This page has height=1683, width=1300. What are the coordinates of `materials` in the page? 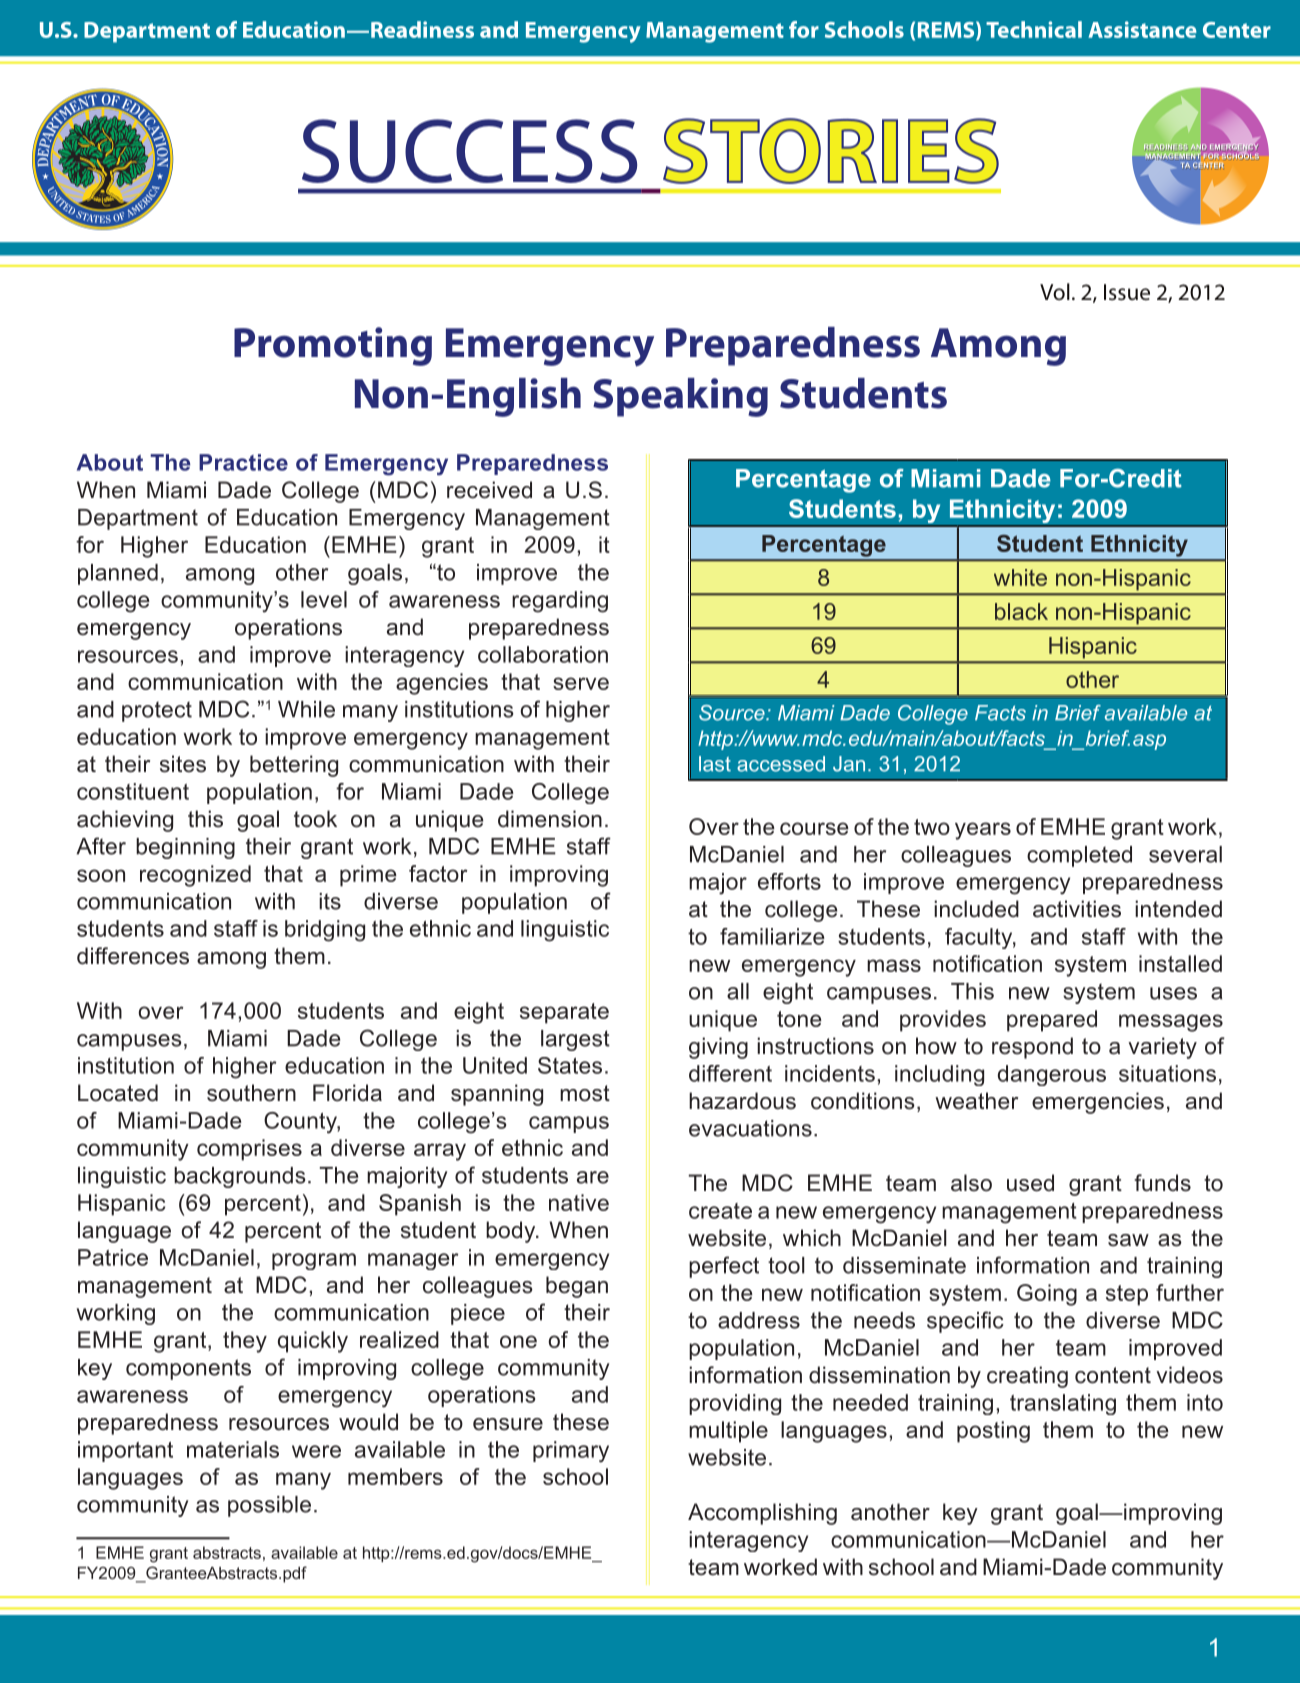 It's located at (233, 1449).
